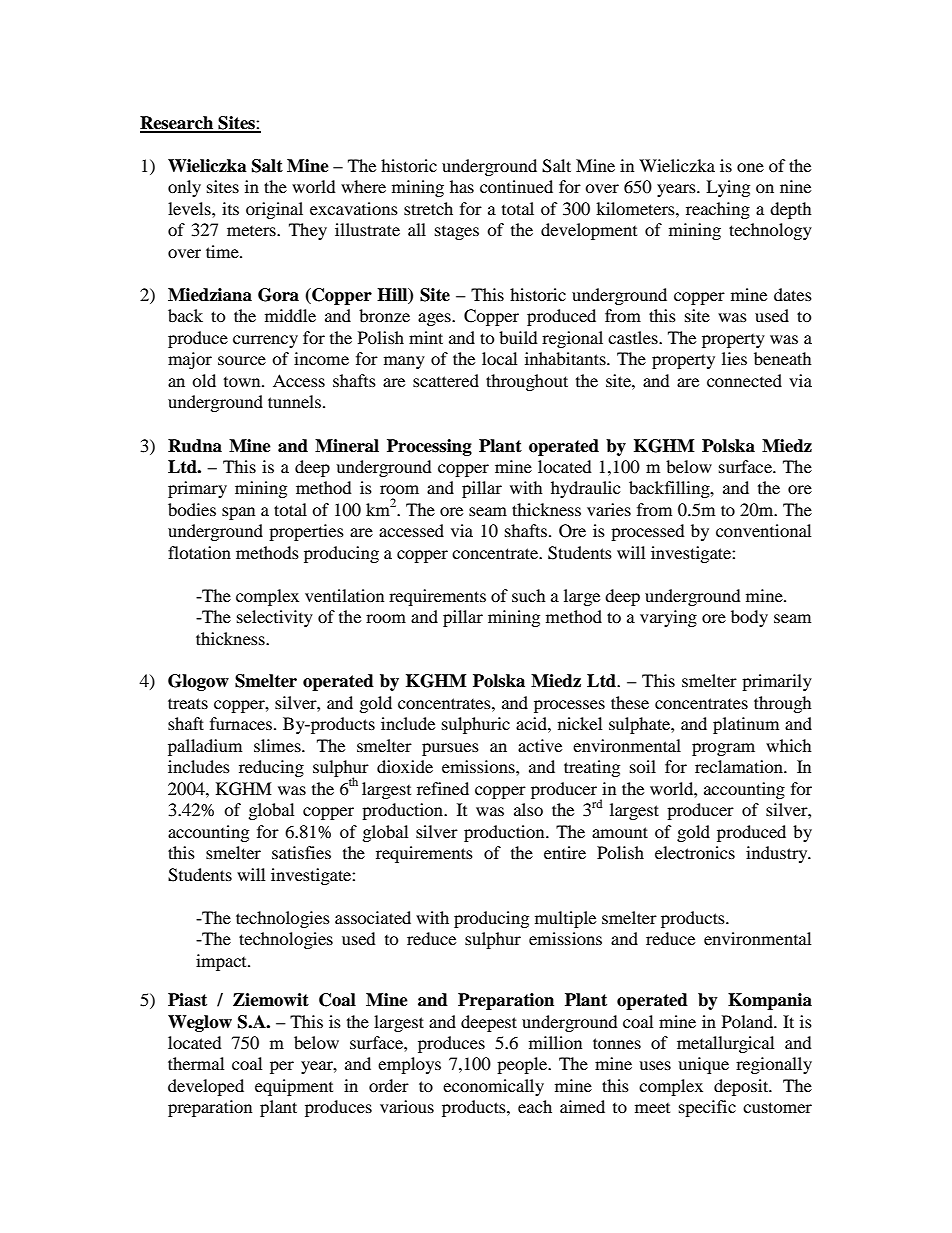 The image size is (952, 1233). Describe the element at coordinates (750, 167) in the screenshot. I see `one` at that location.
